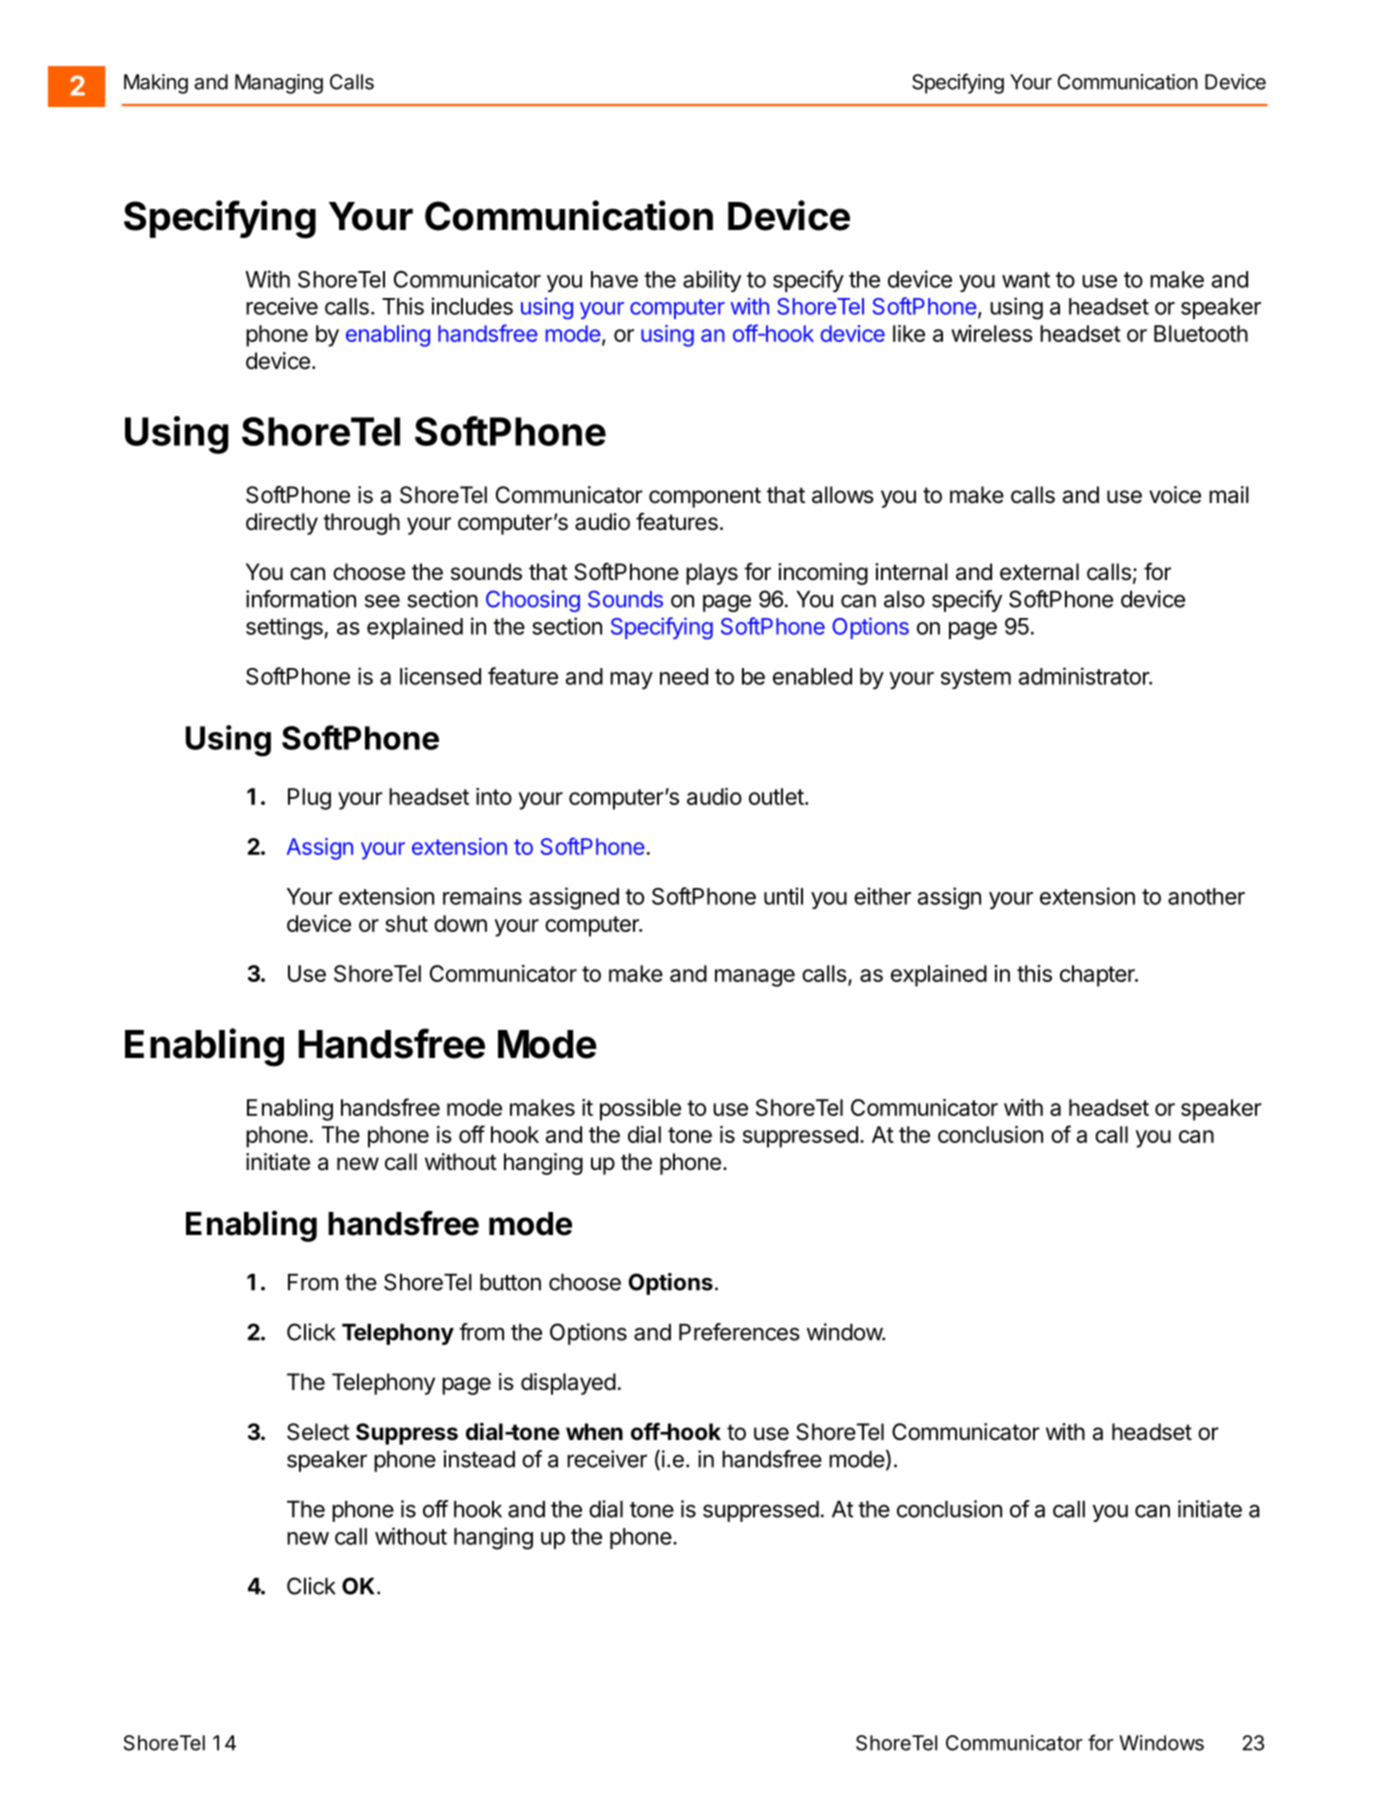 The height and width of the screenshot is (1797, 1389). I want to click on external, so click(1039, 572).
